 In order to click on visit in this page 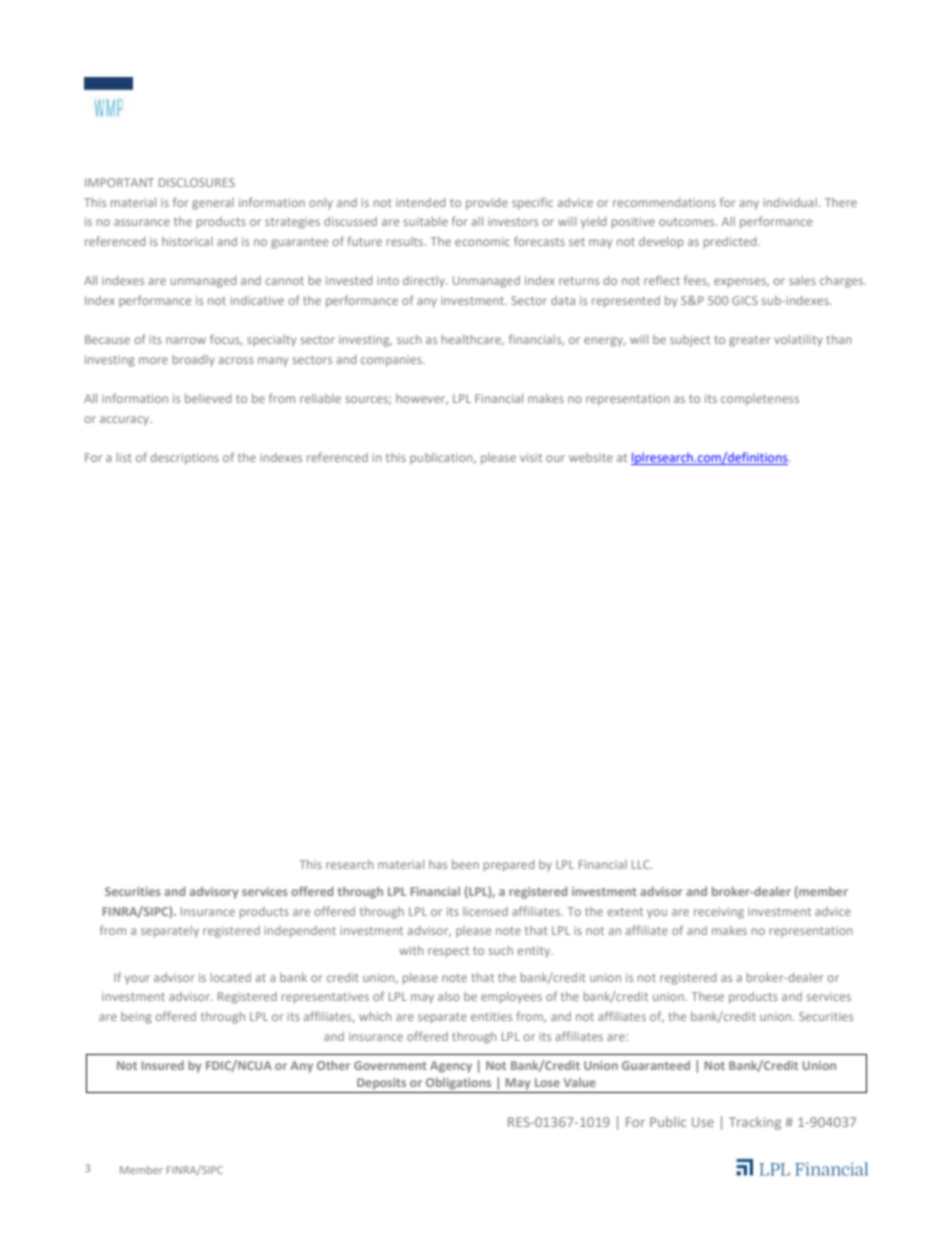, I will do `click(531, 457)`.
